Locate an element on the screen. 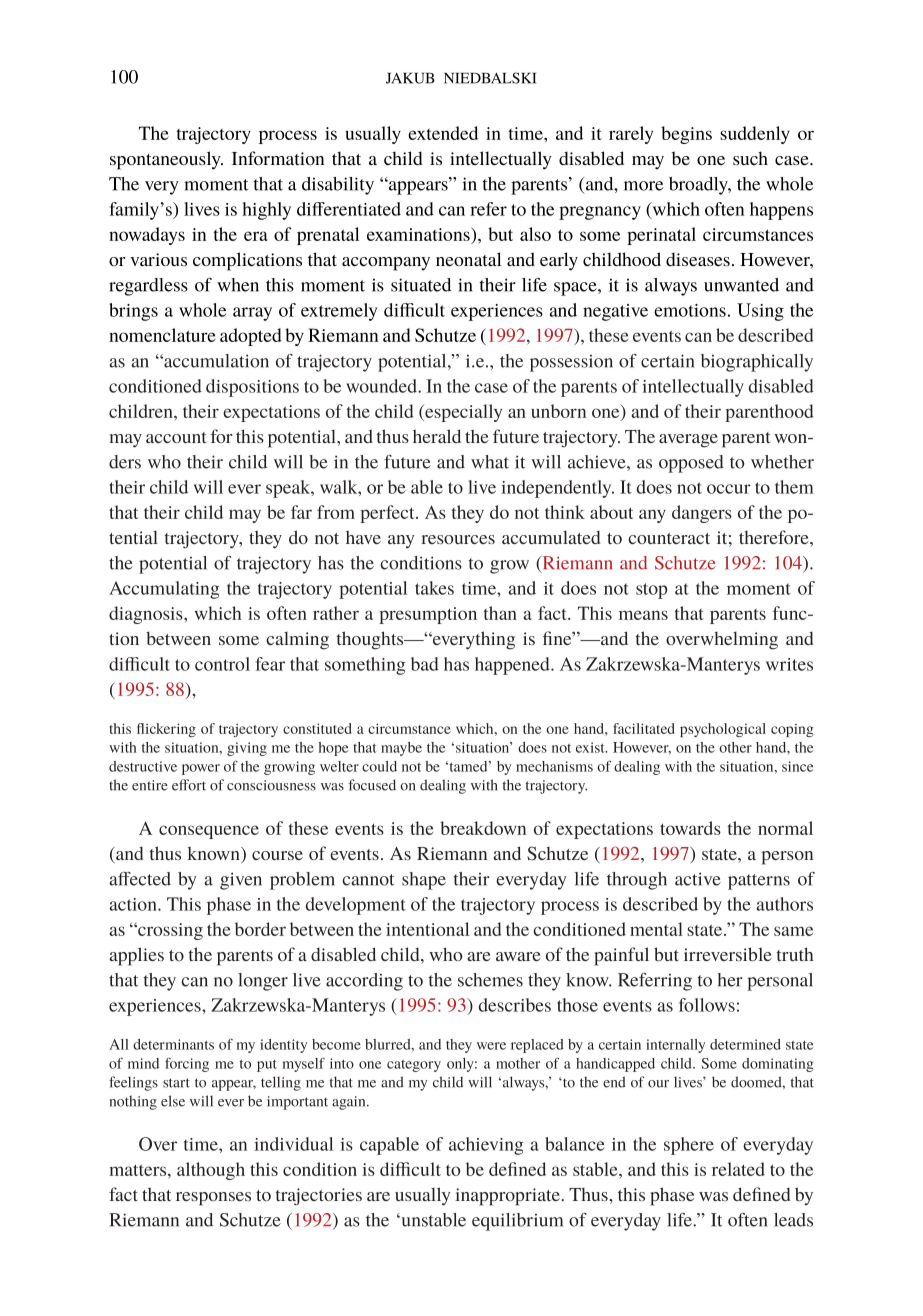 The width and height of the screenshot is (923, 1316). control is located at coordinates (222, 664).
